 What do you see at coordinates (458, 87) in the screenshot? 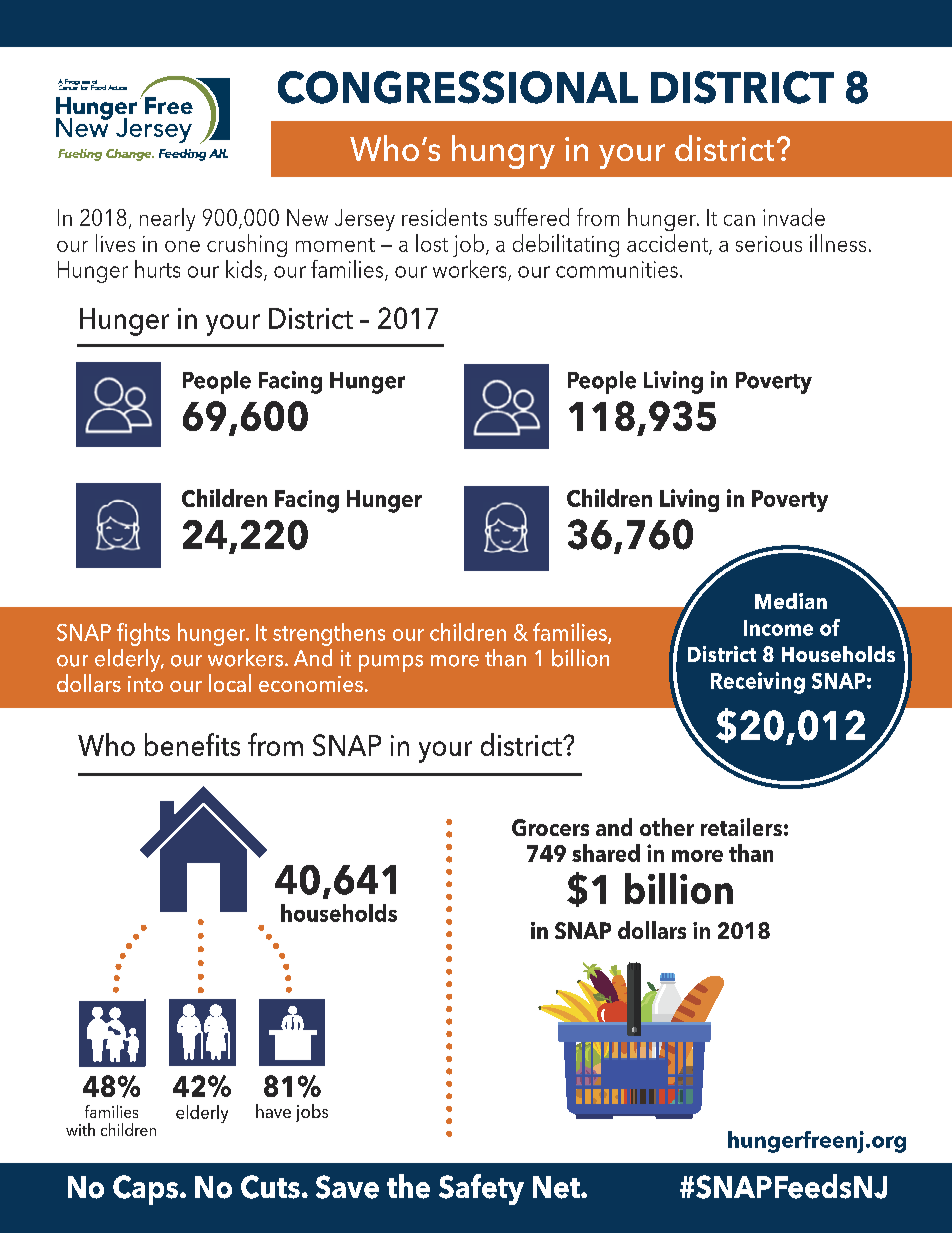
I see `CONGRESSIONAL` at bounding box center [458, 87].
